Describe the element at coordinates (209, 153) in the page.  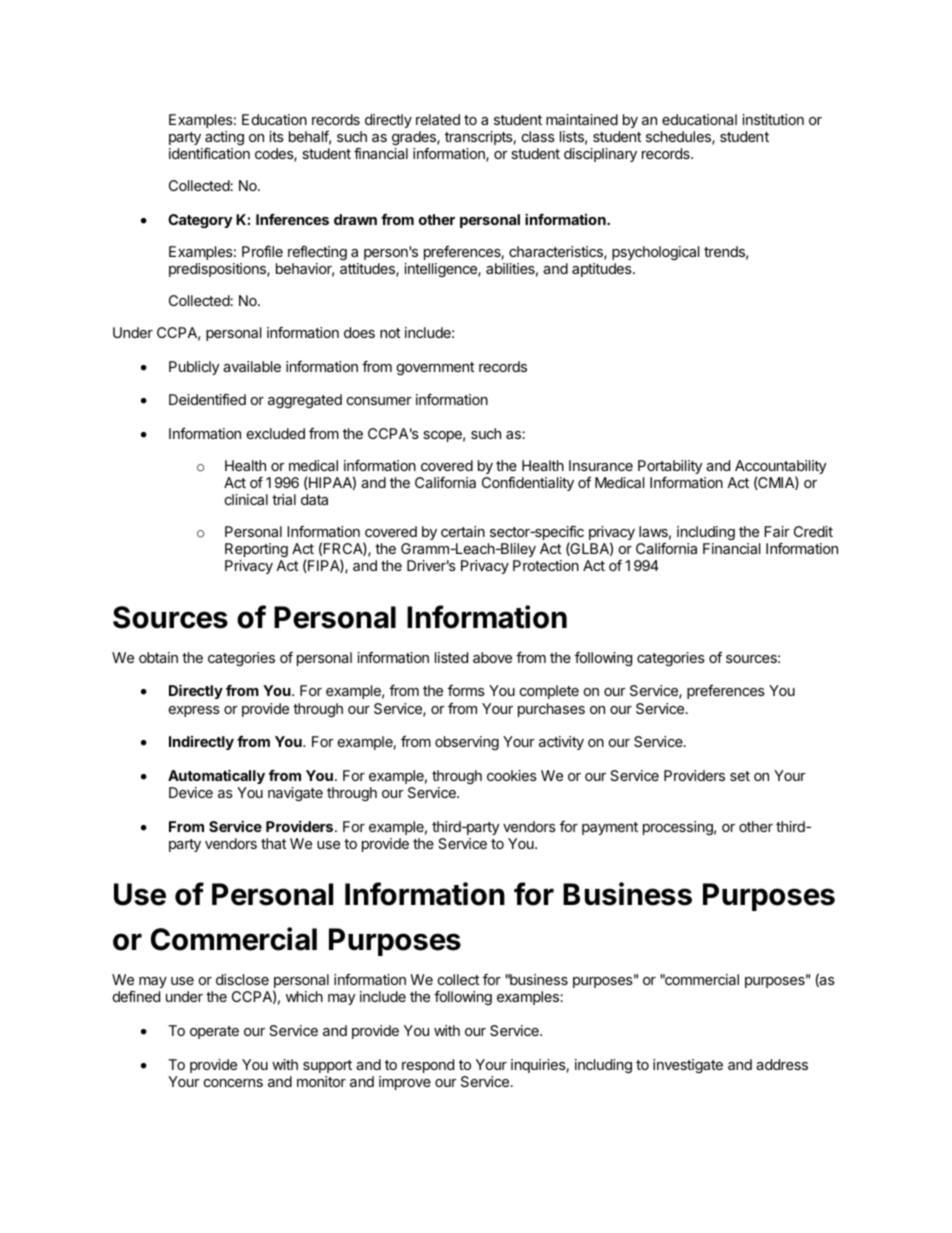
I see `identification` at that location.
